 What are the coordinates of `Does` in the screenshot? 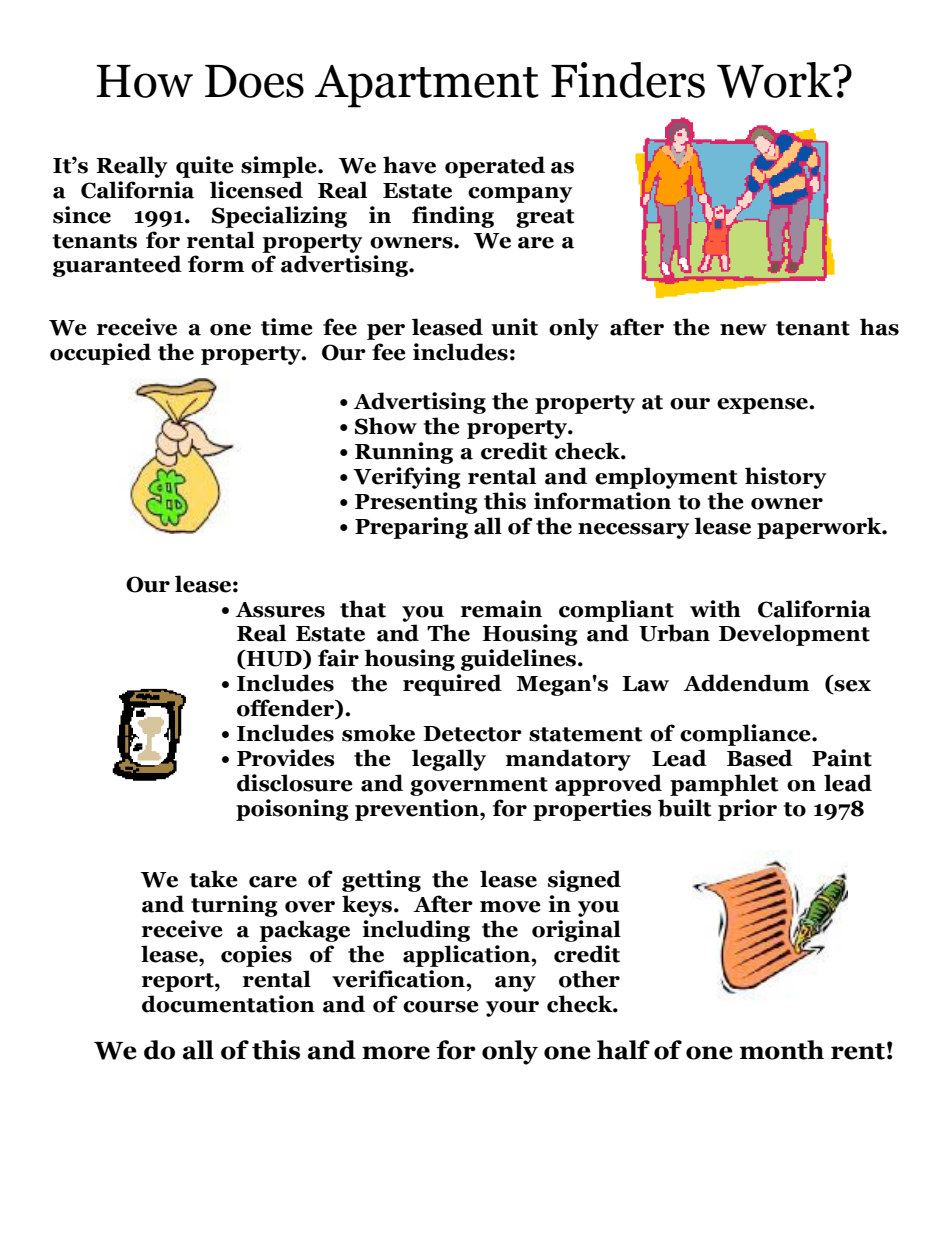 It's located at (254, 81).
